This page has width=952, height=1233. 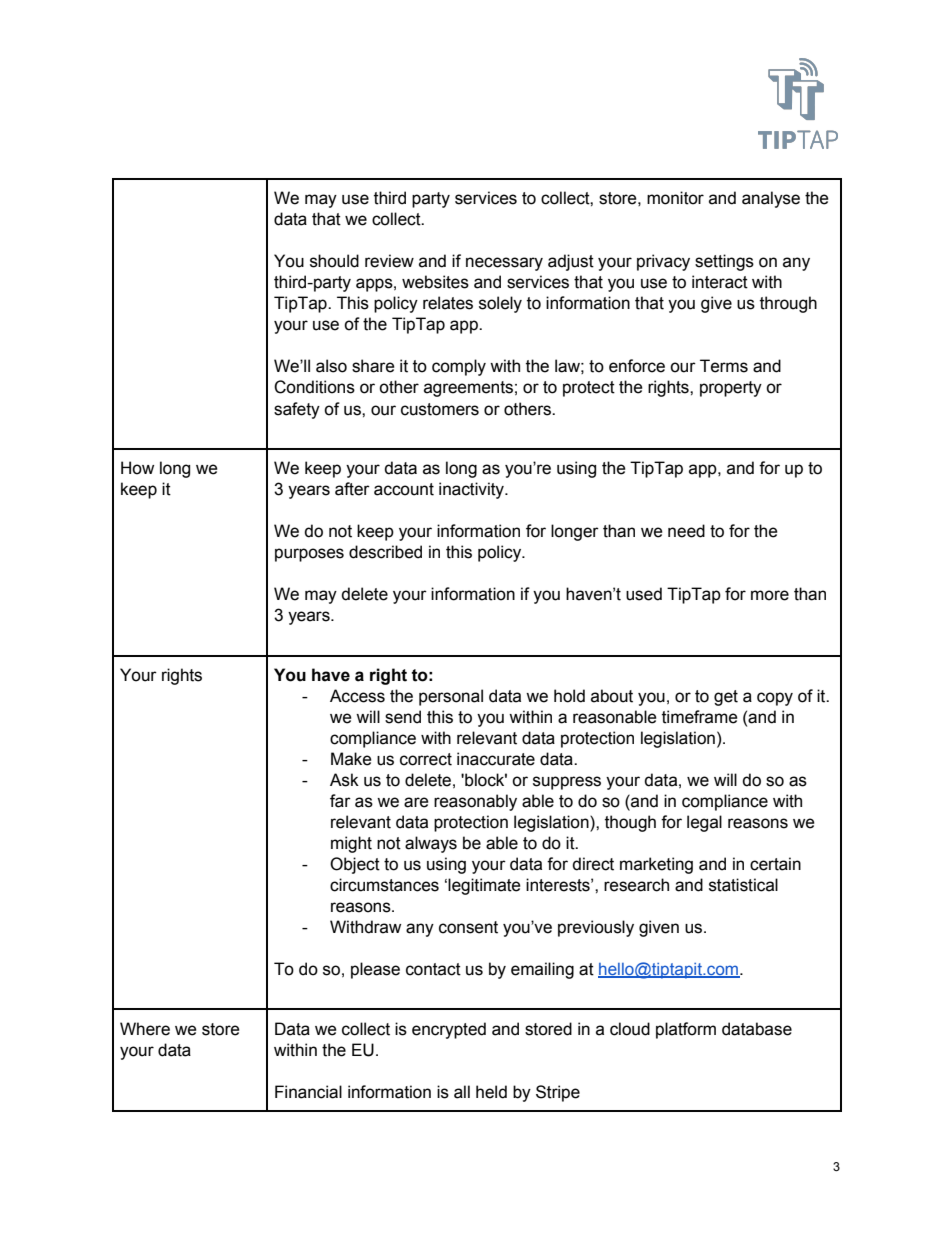 I want to click on necessary, so click(x=504, y=264).
